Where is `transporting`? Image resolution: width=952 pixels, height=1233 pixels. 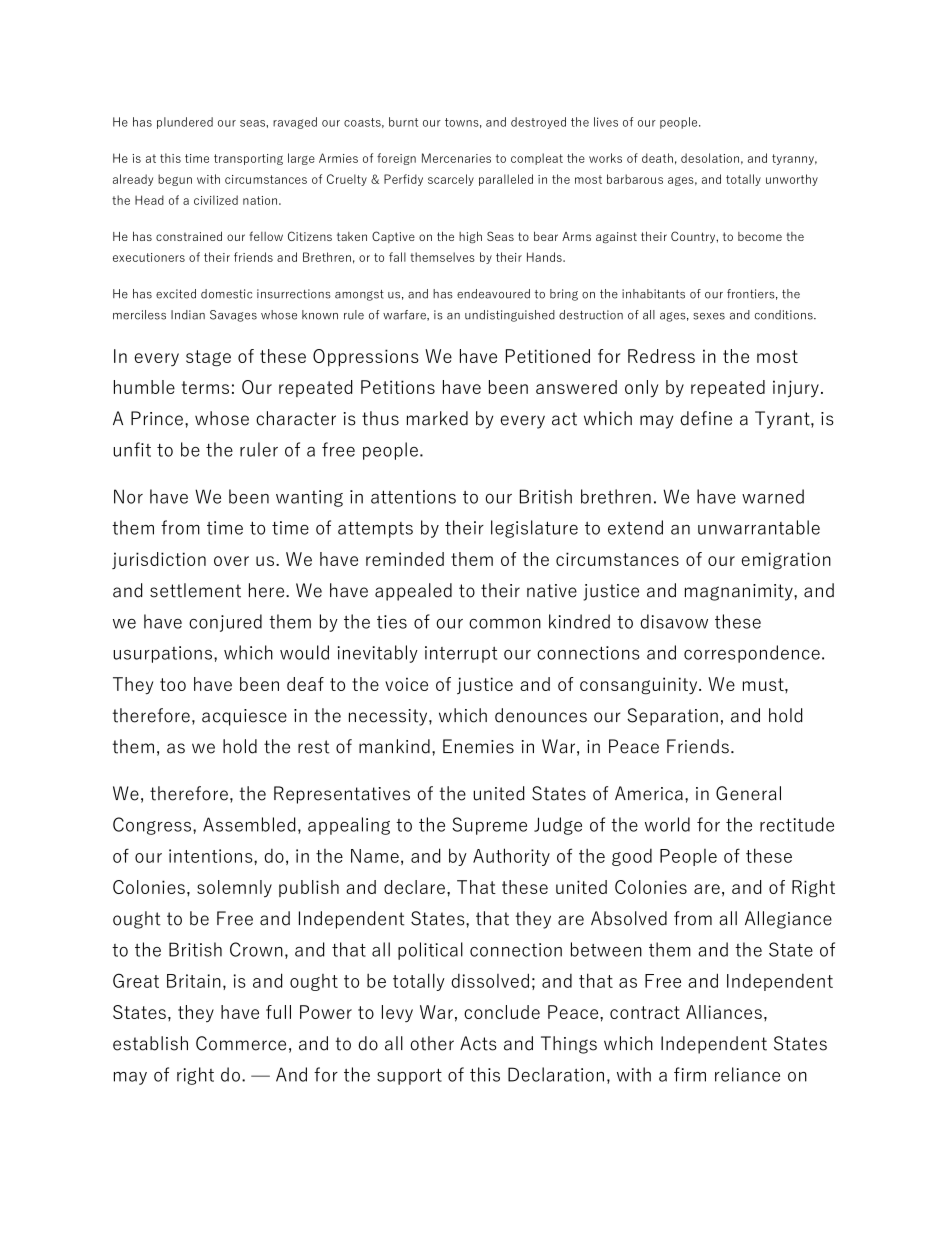 transporting is located at coordinates (248, 159).
